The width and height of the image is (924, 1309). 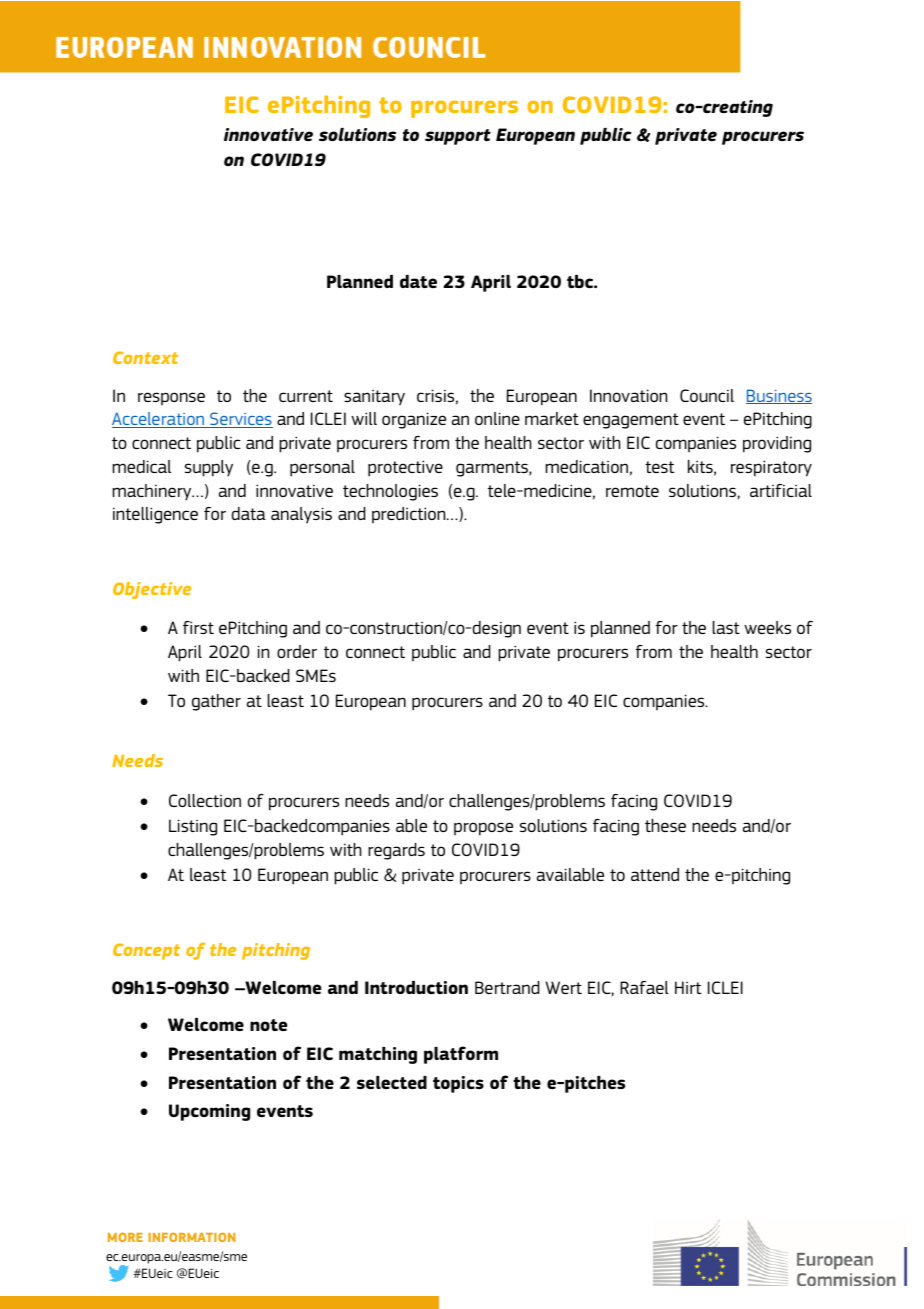 I want to click on topics, so click(x=458, y=1084).
